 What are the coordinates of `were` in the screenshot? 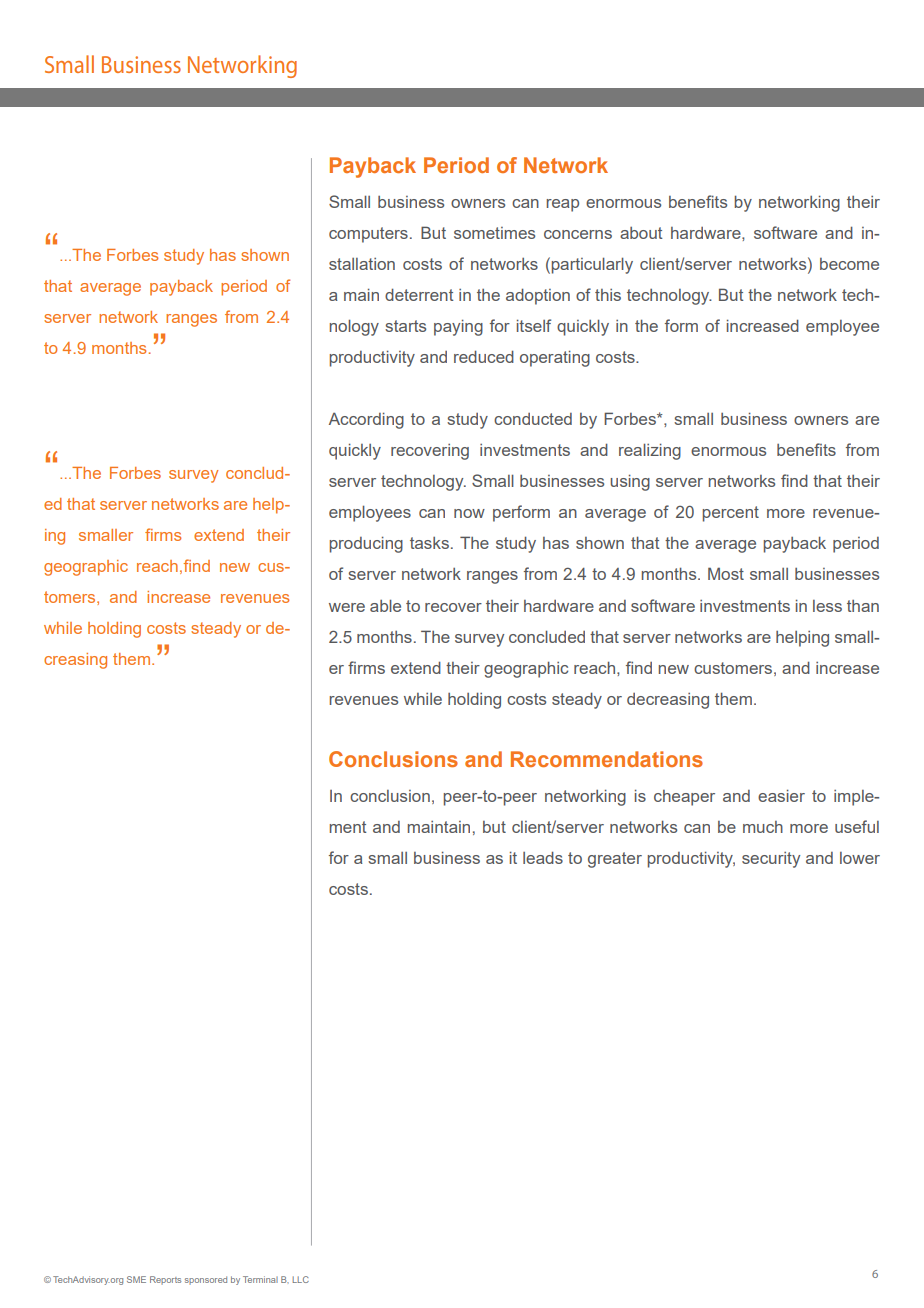 It's located at (347, 607).
